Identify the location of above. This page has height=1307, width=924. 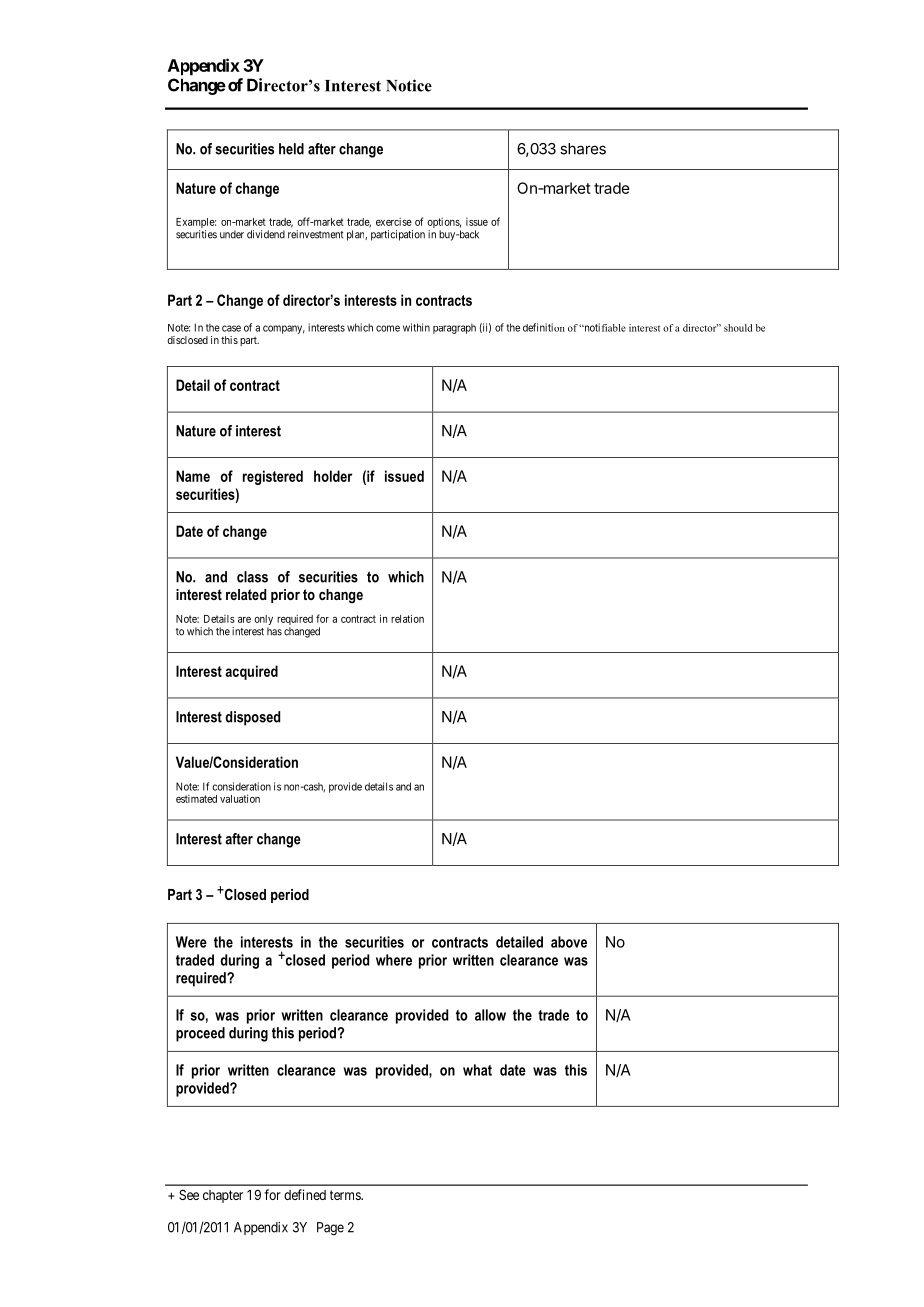
(569, 942).
